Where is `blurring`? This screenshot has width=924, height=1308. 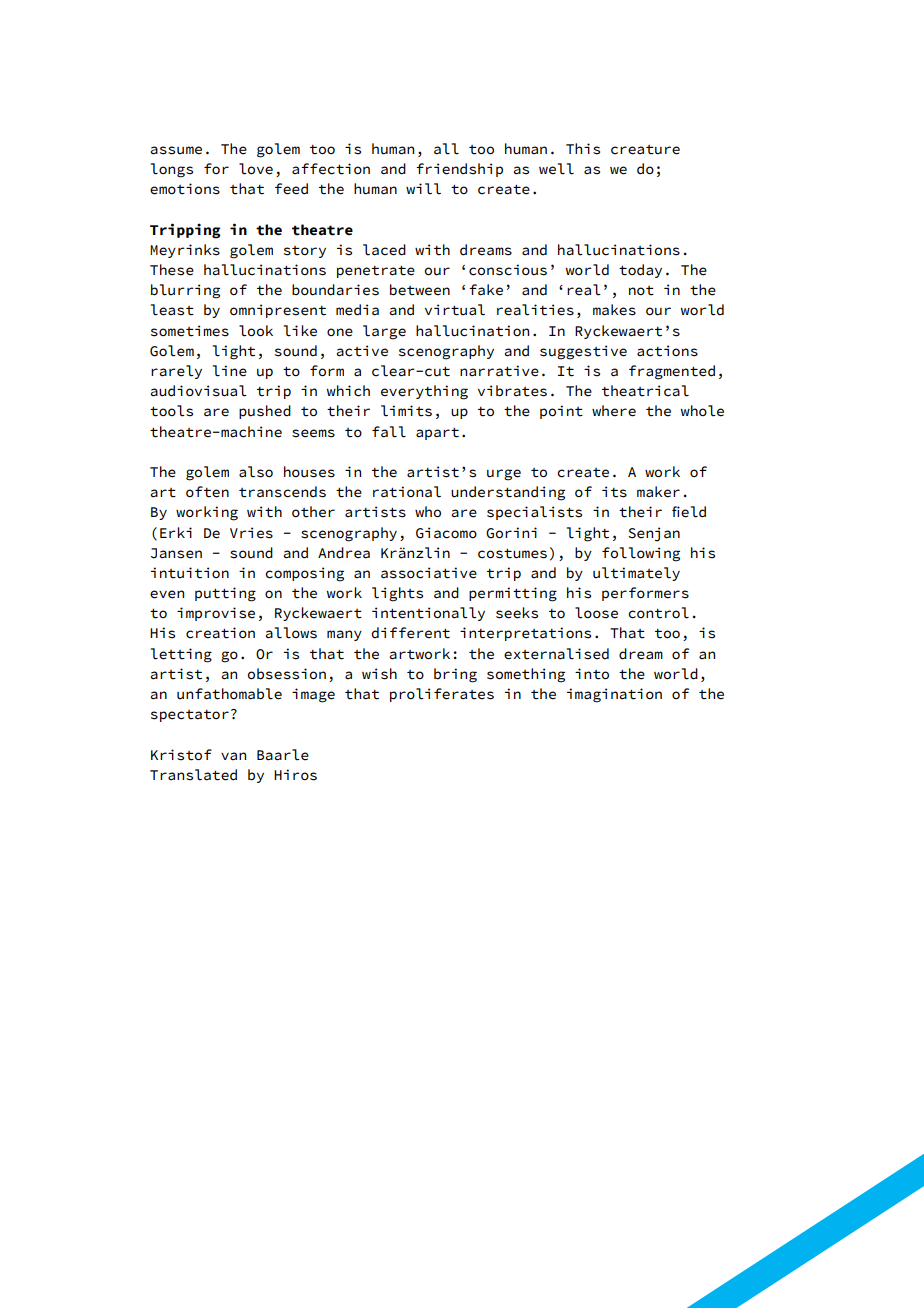 blurring is located at coordinates (185, 291).
